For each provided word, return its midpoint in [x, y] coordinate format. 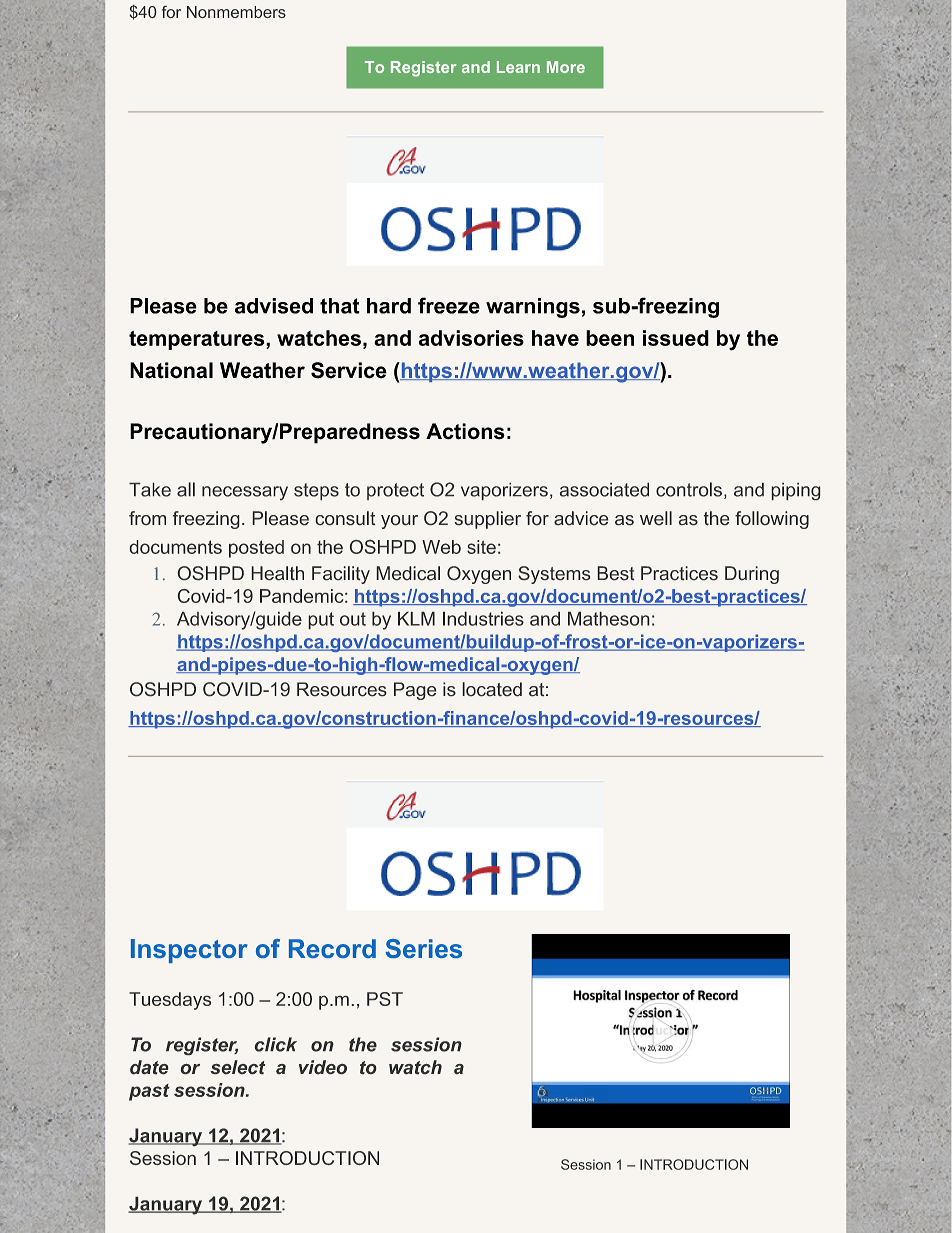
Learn [518, 67]
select [237, 1067]
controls [689, 489]
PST [385, 999]
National [171, 370]
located [492, 689]
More [566, 67]
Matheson [608, 619]
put [321, 620]
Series [423, 948]
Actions [465, 431]
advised [274, 306]
